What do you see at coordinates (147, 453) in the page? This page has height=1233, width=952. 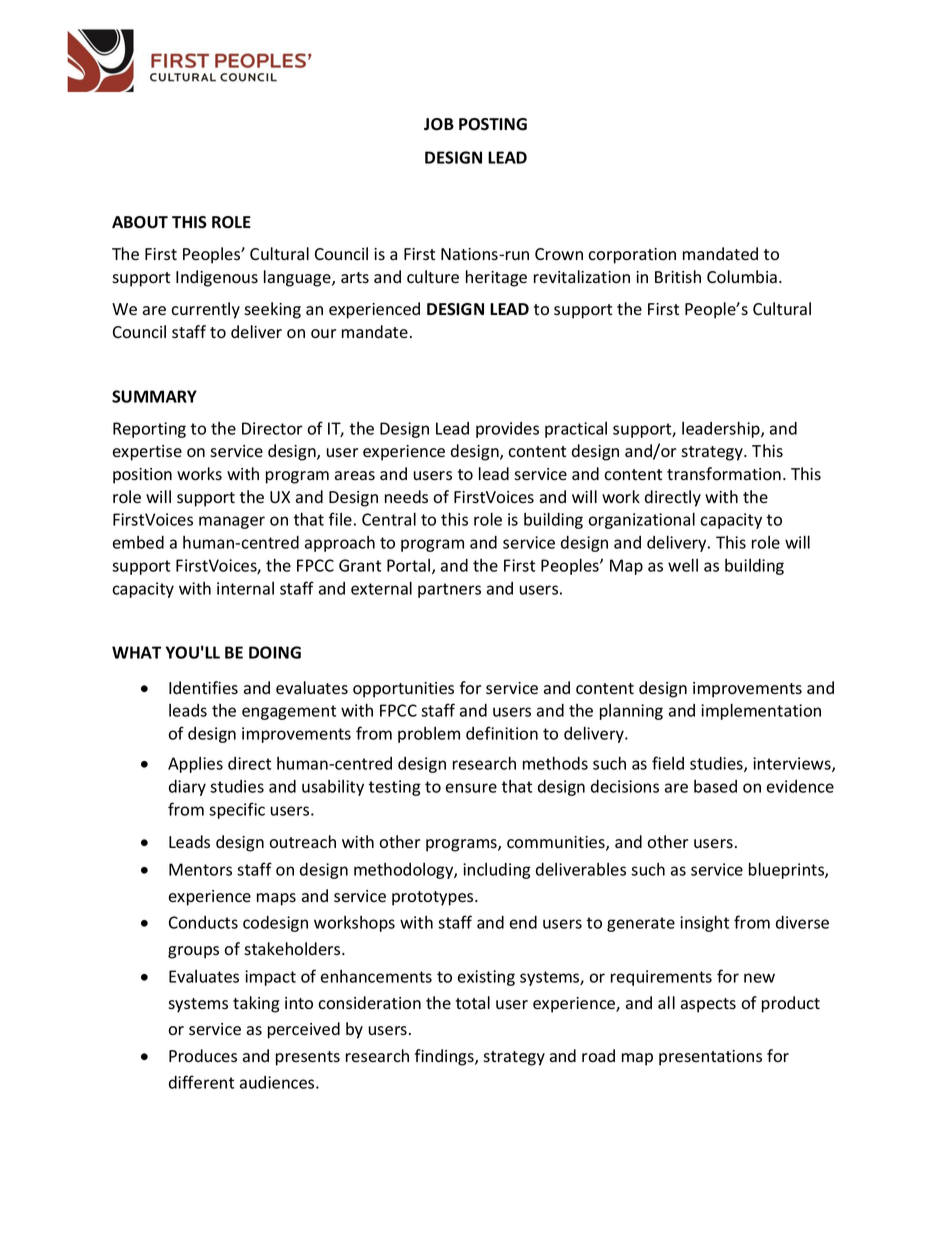 I see `expertise` at bounding box center [147, 453].
